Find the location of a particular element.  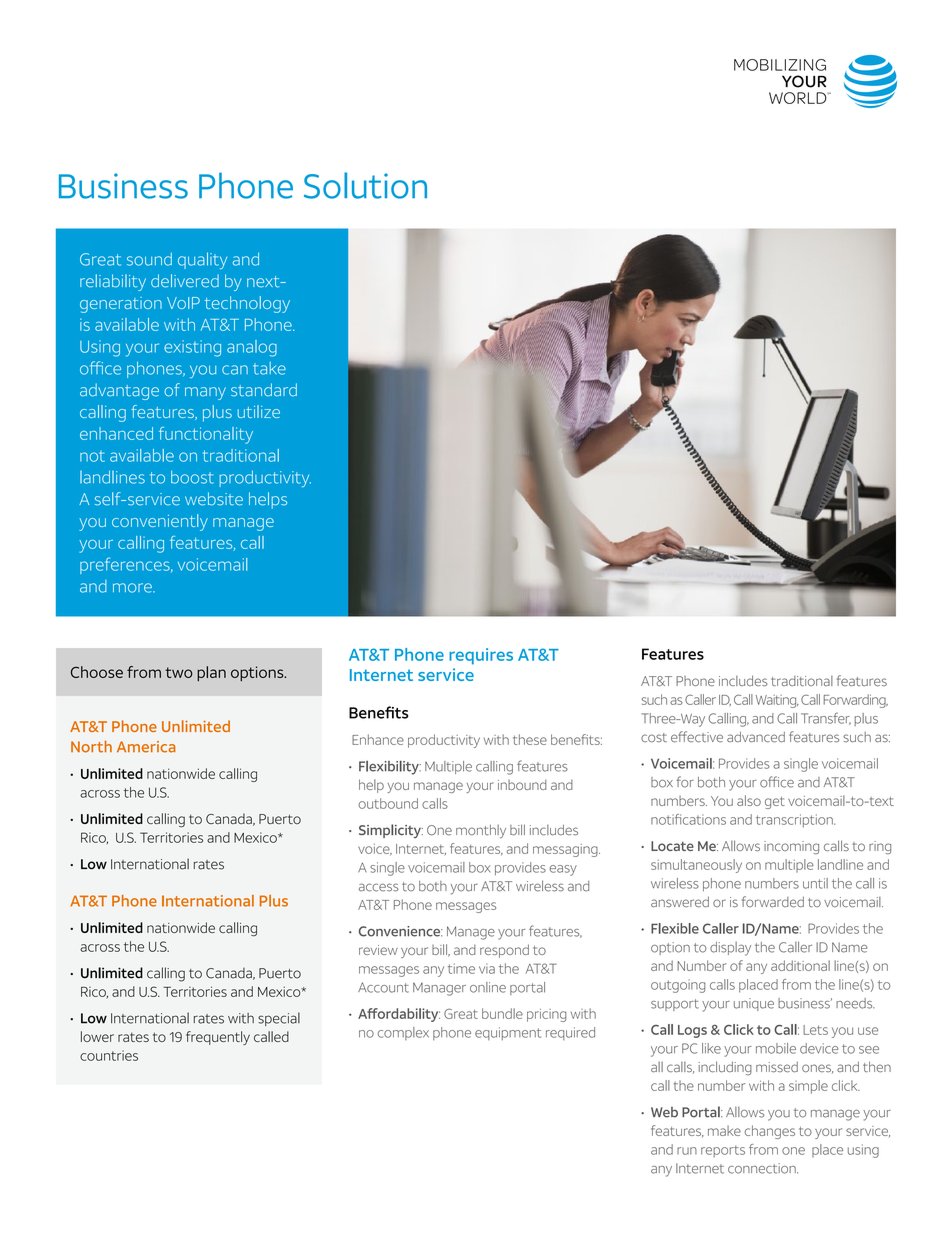

quality is located at coordinates (202, 260).
